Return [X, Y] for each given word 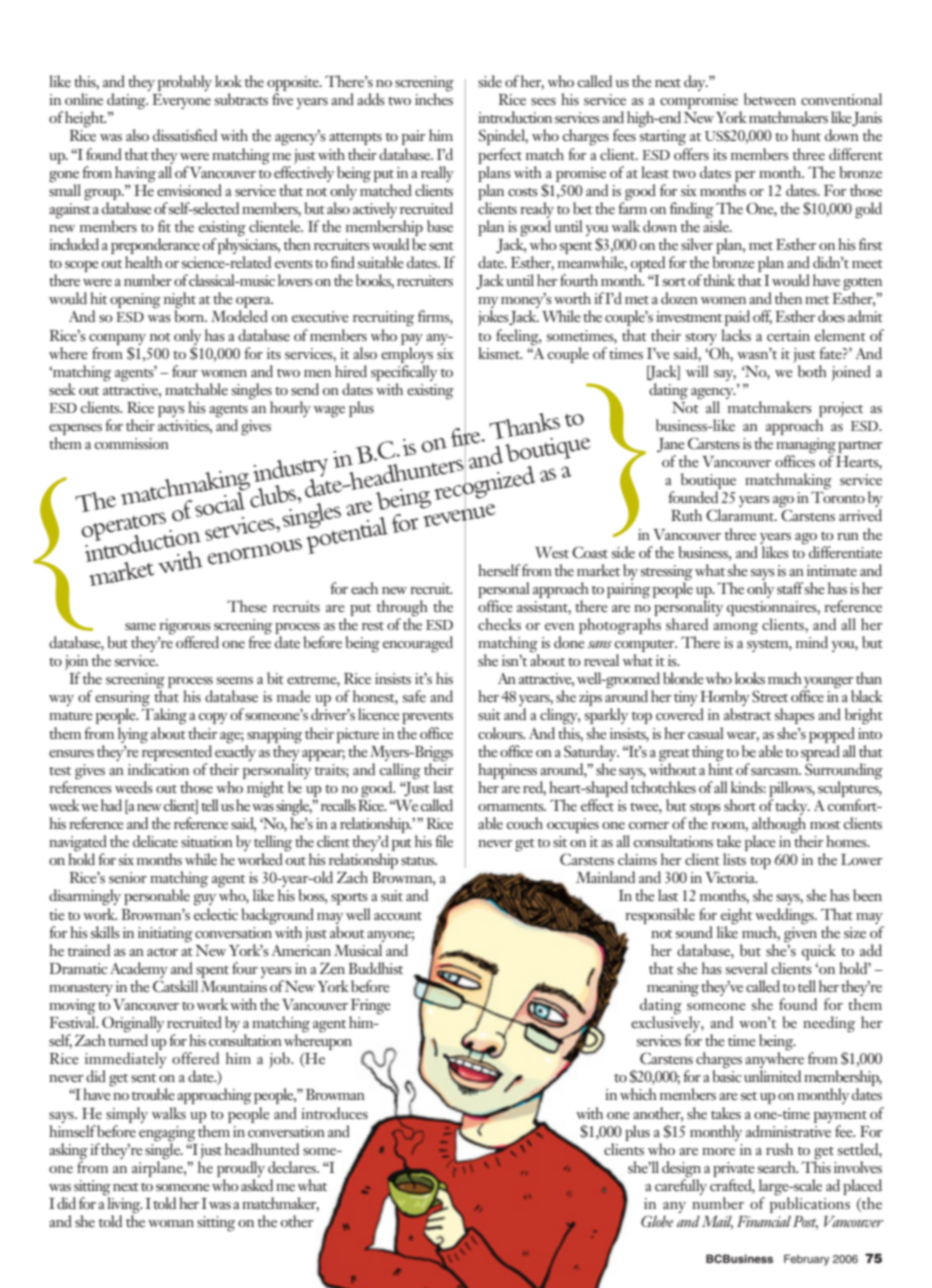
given [800, 933]
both [812, 371]
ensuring [124, 700]
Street [770, 696]
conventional [841, 99]
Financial [764, 1221]
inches [434, 98]
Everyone [181, 101]
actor [162, 952]
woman [171, 1223]
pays [171, 411]
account [398, 916]
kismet [500, 353]
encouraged [418, 644]
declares [293, 1167]
